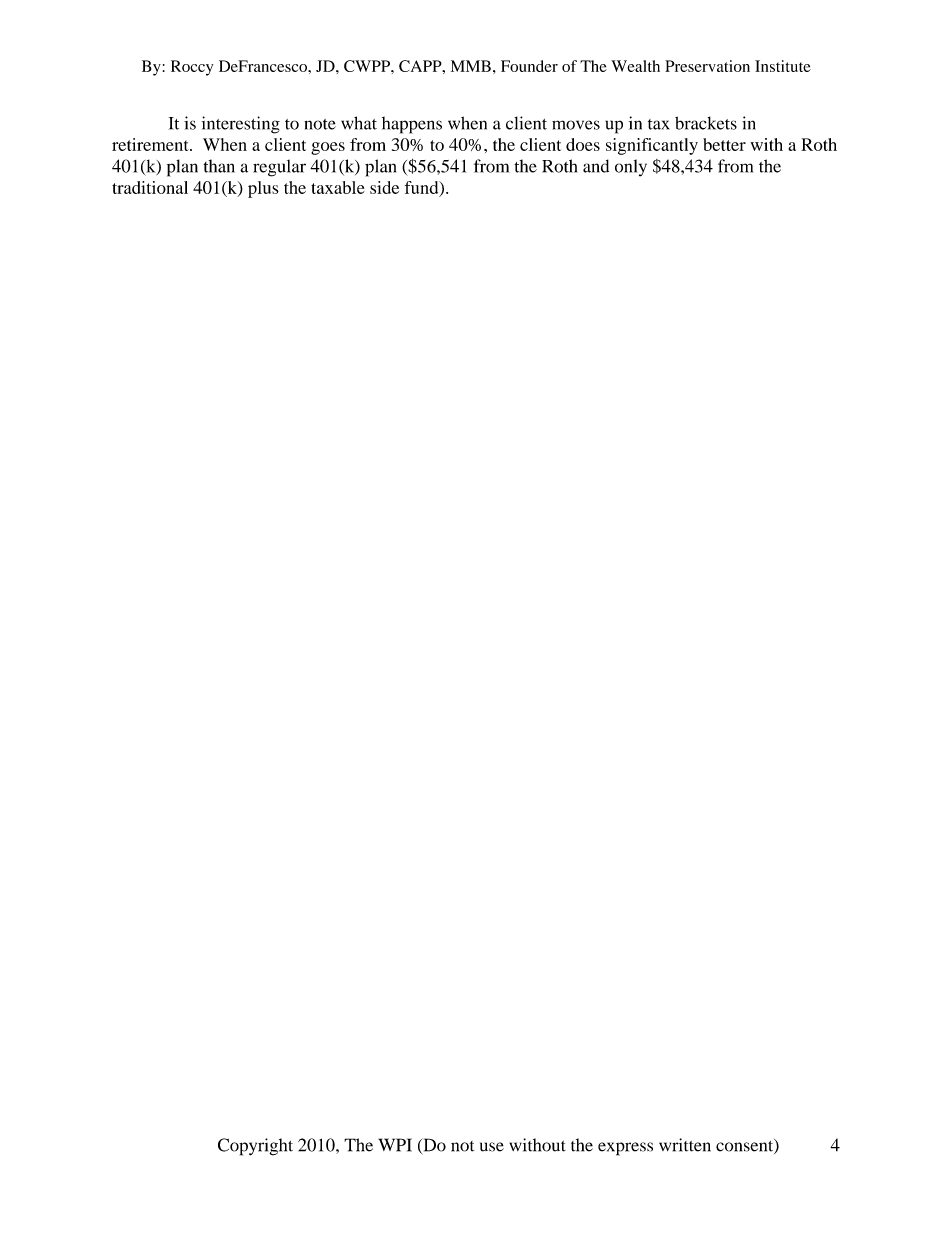 The width and height of the screenshot is (952, 1233). What do you see at coordinates (241, 125) in the screenshot?
I see `interesting` at bounding box center [241, 125].
